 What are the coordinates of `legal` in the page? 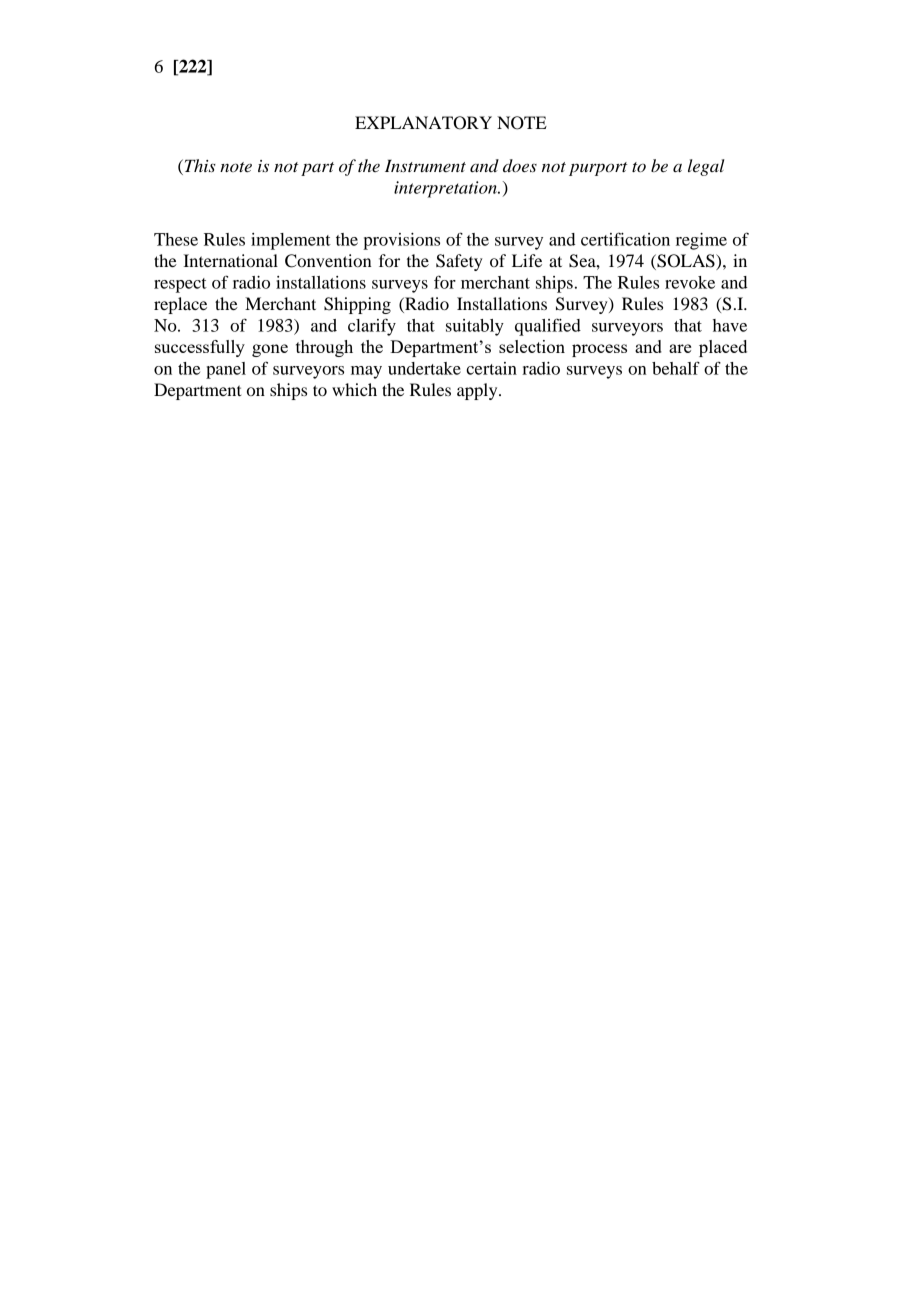 It's located at (706, 167).
